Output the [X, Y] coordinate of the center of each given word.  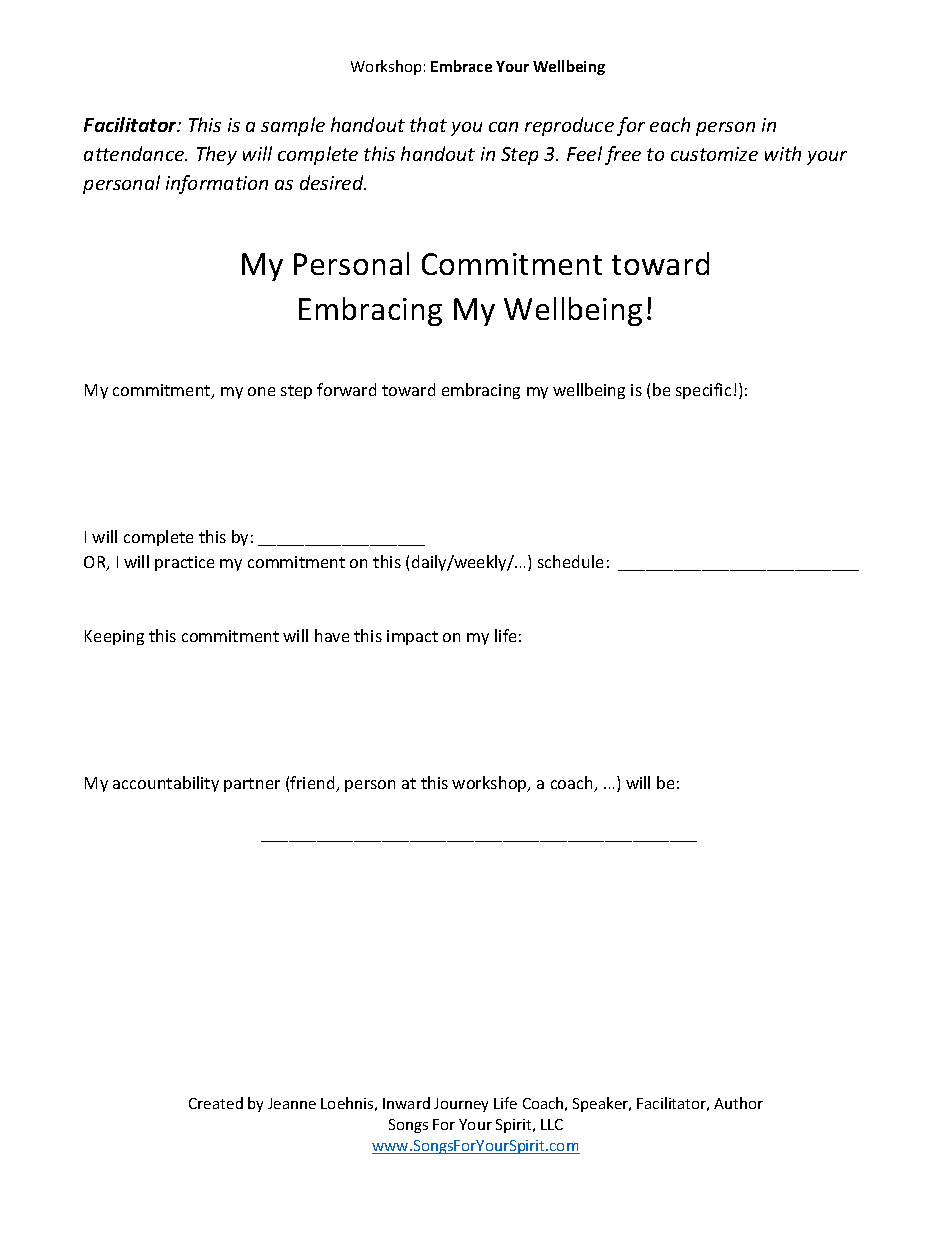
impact [412, 637]
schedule [570, 561]
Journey [461, 1105]
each [670, 124]
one [261, 391]
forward [346, 389]
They [217, 155]
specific [703, 391]
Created [216, 1103]
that [428, 124]
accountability [166, 784]
